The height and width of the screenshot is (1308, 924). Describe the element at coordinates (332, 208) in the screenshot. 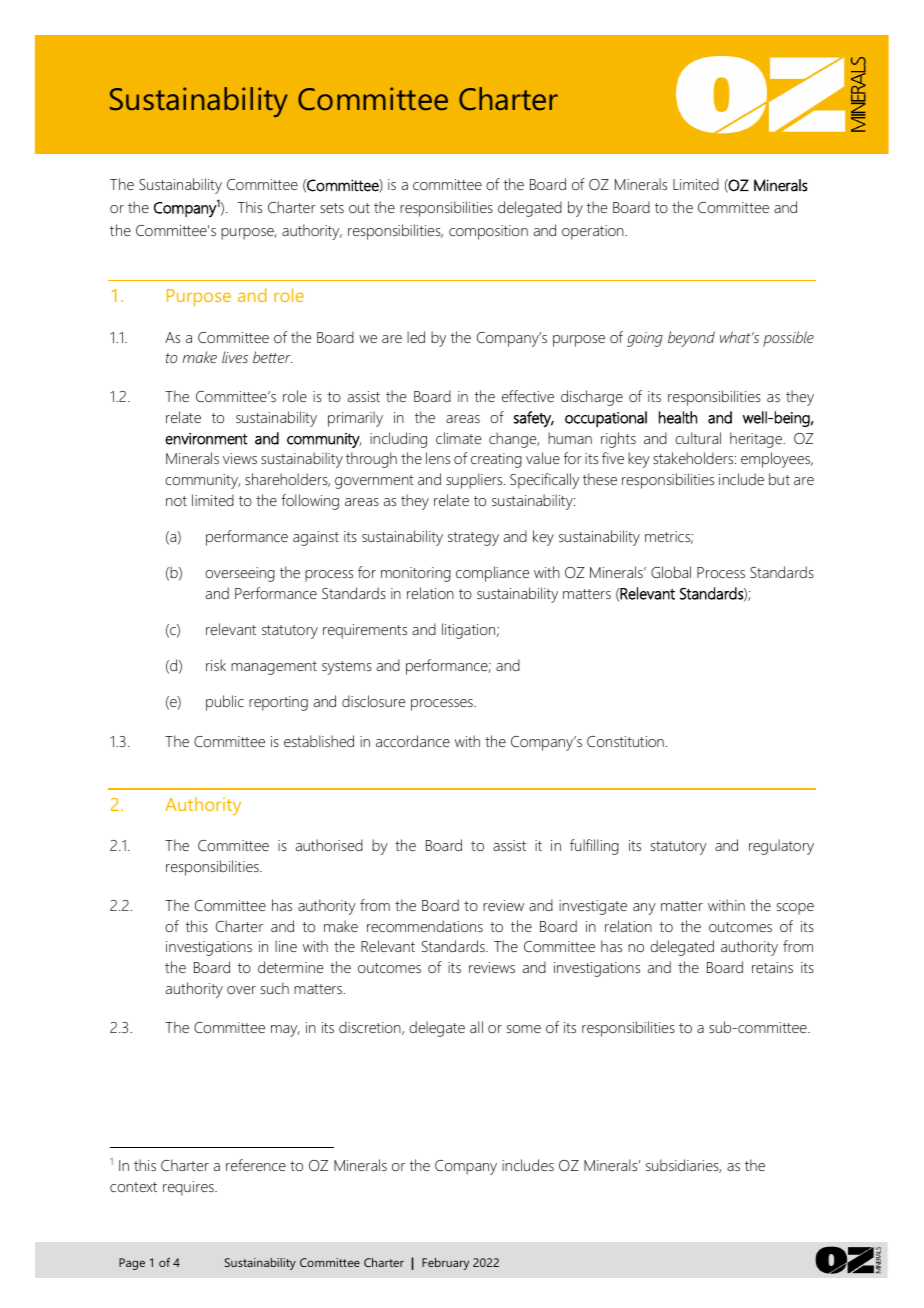

I see `sets` at that location.
